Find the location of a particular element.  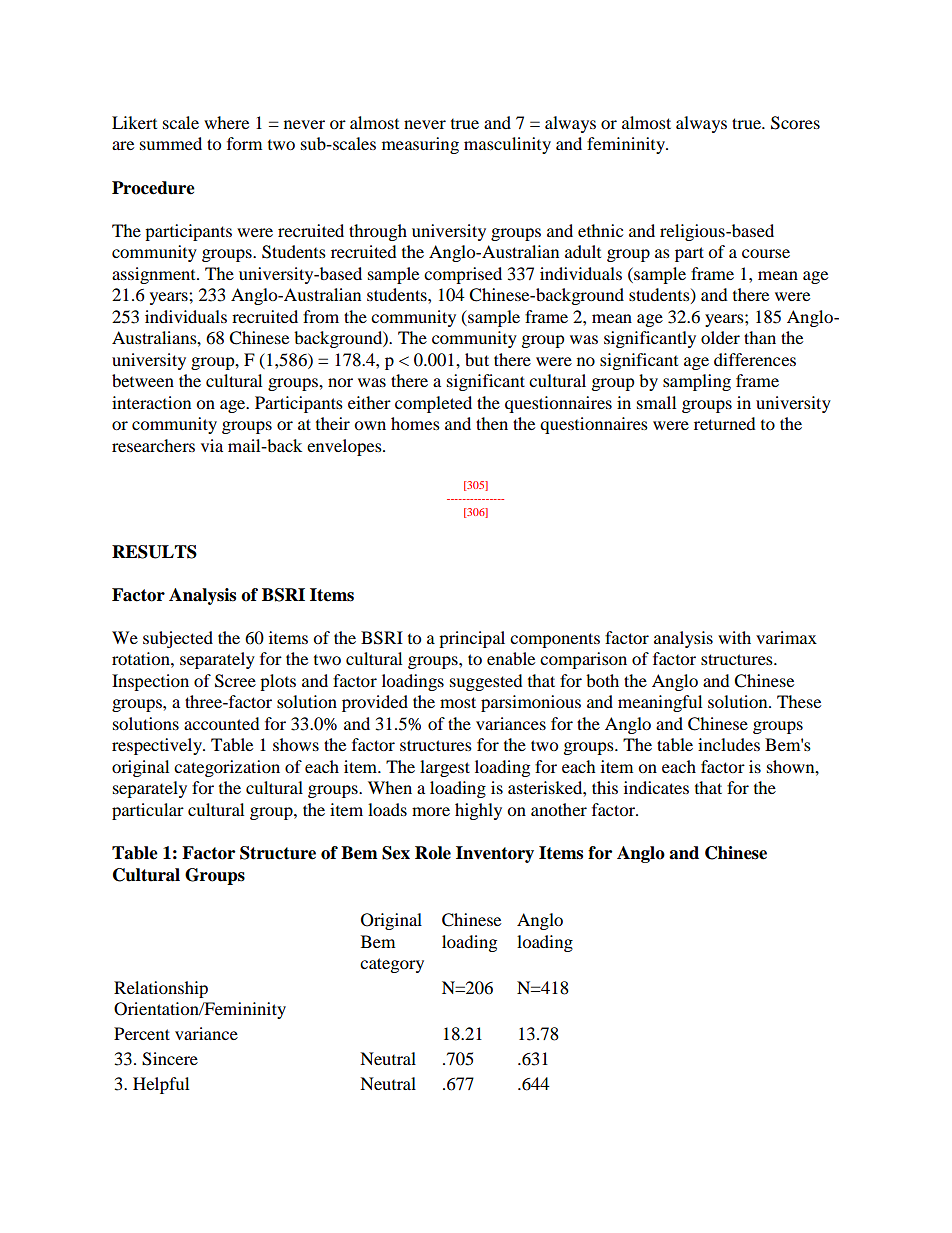

but is located at coordinates (477, 359).
